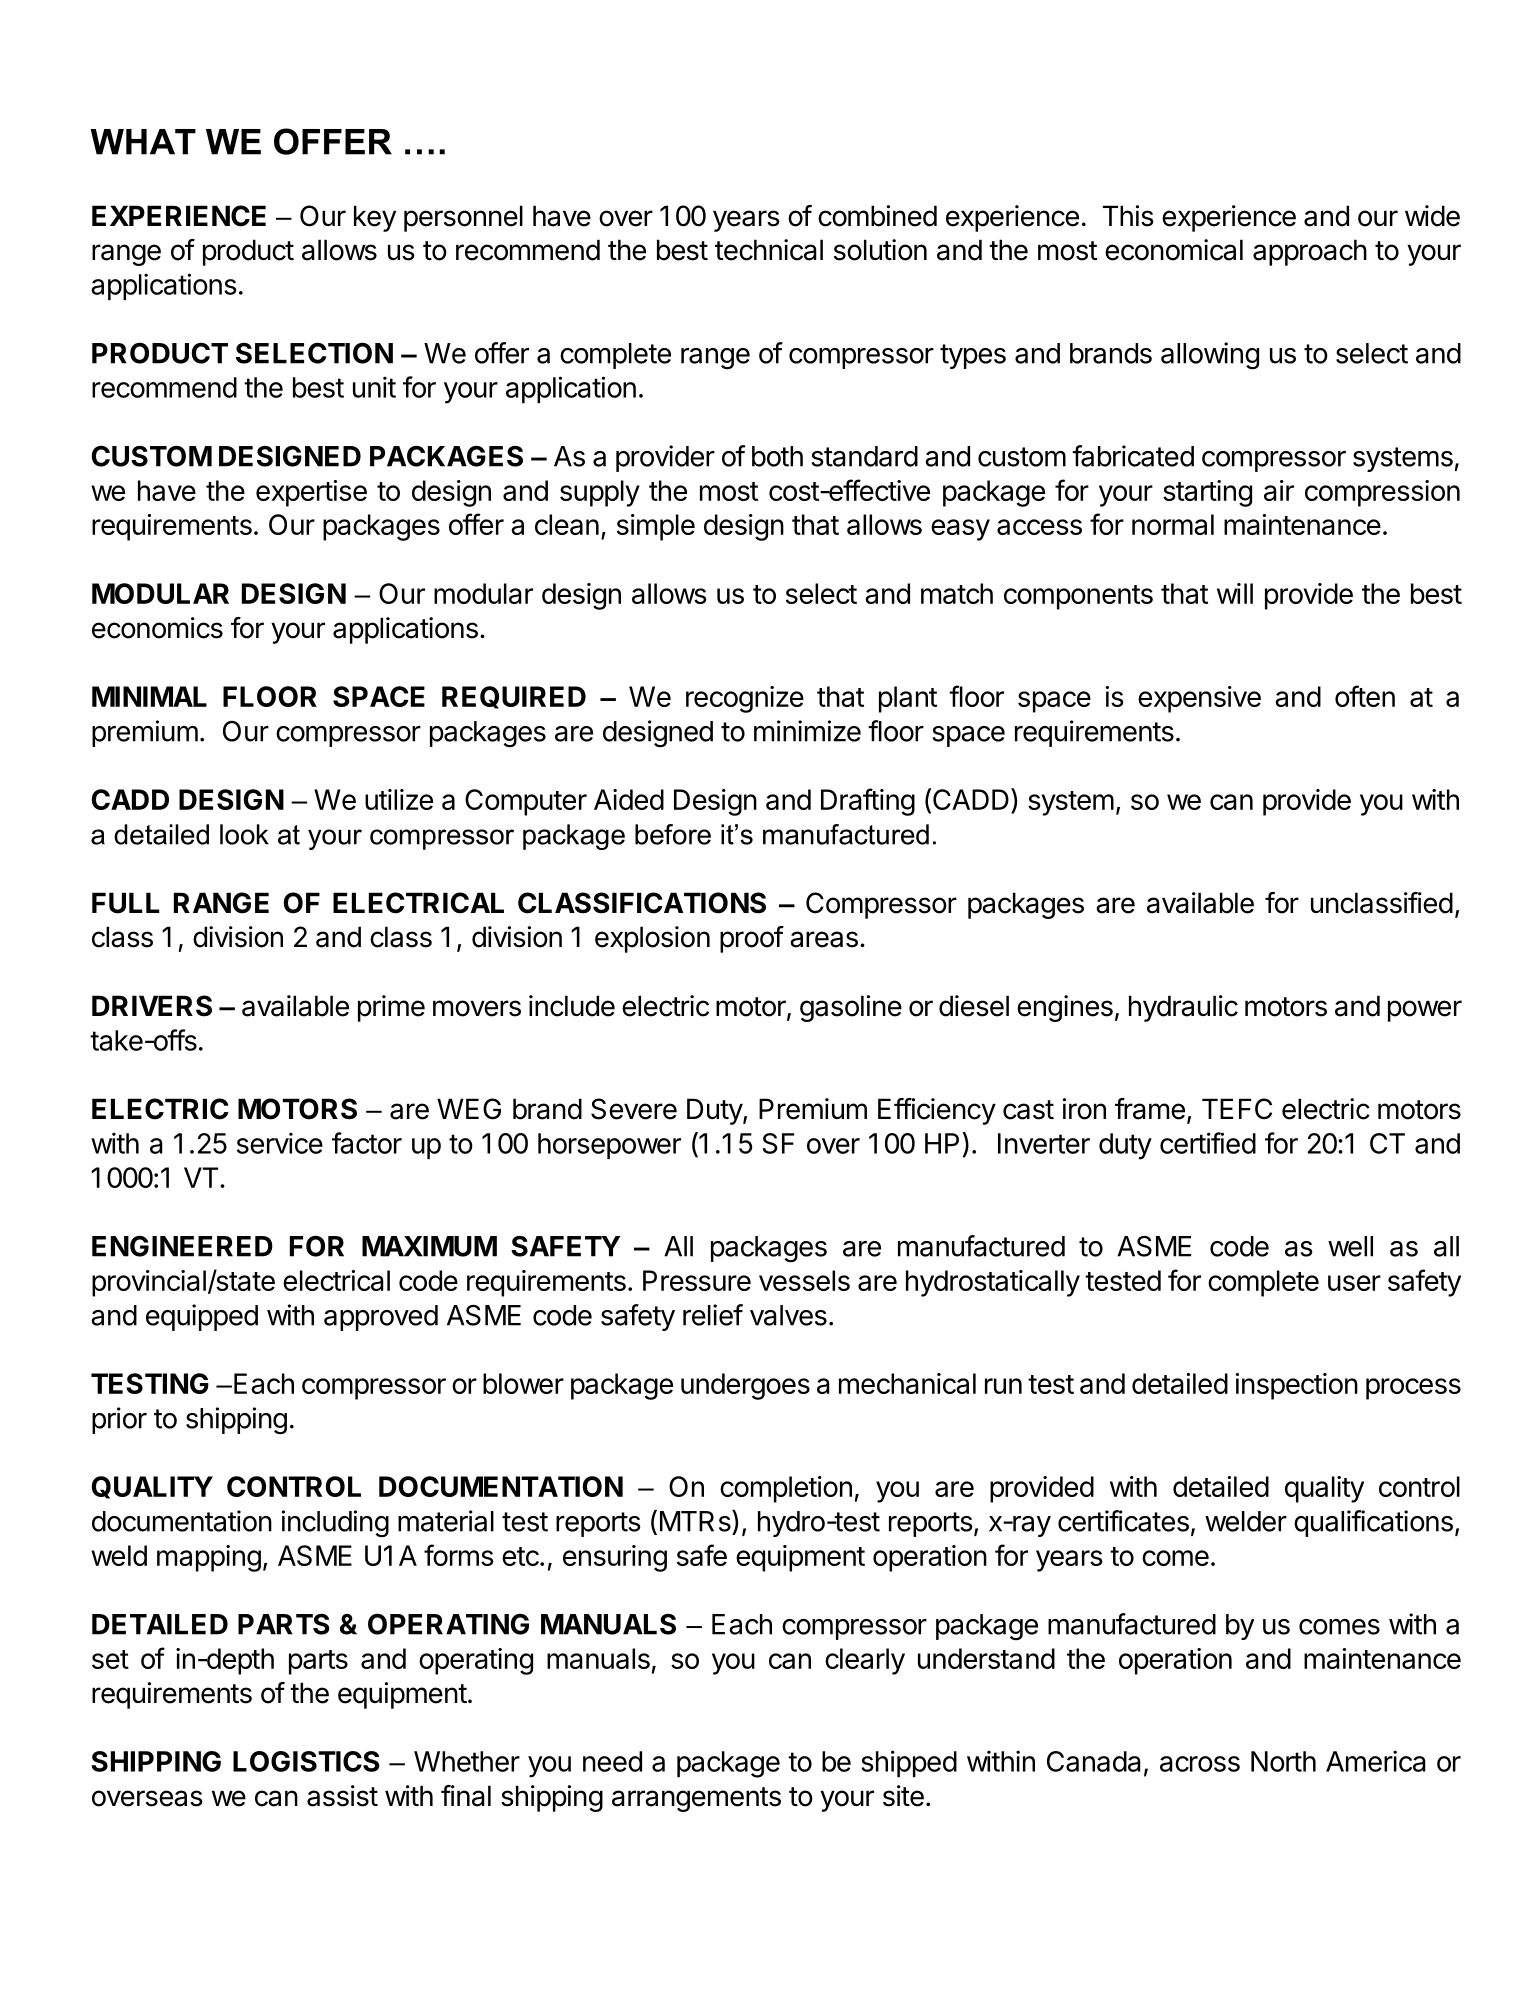  Describe the element at coordinates (306, 1761) in the image. I see `LOGISTICS` at that location.
